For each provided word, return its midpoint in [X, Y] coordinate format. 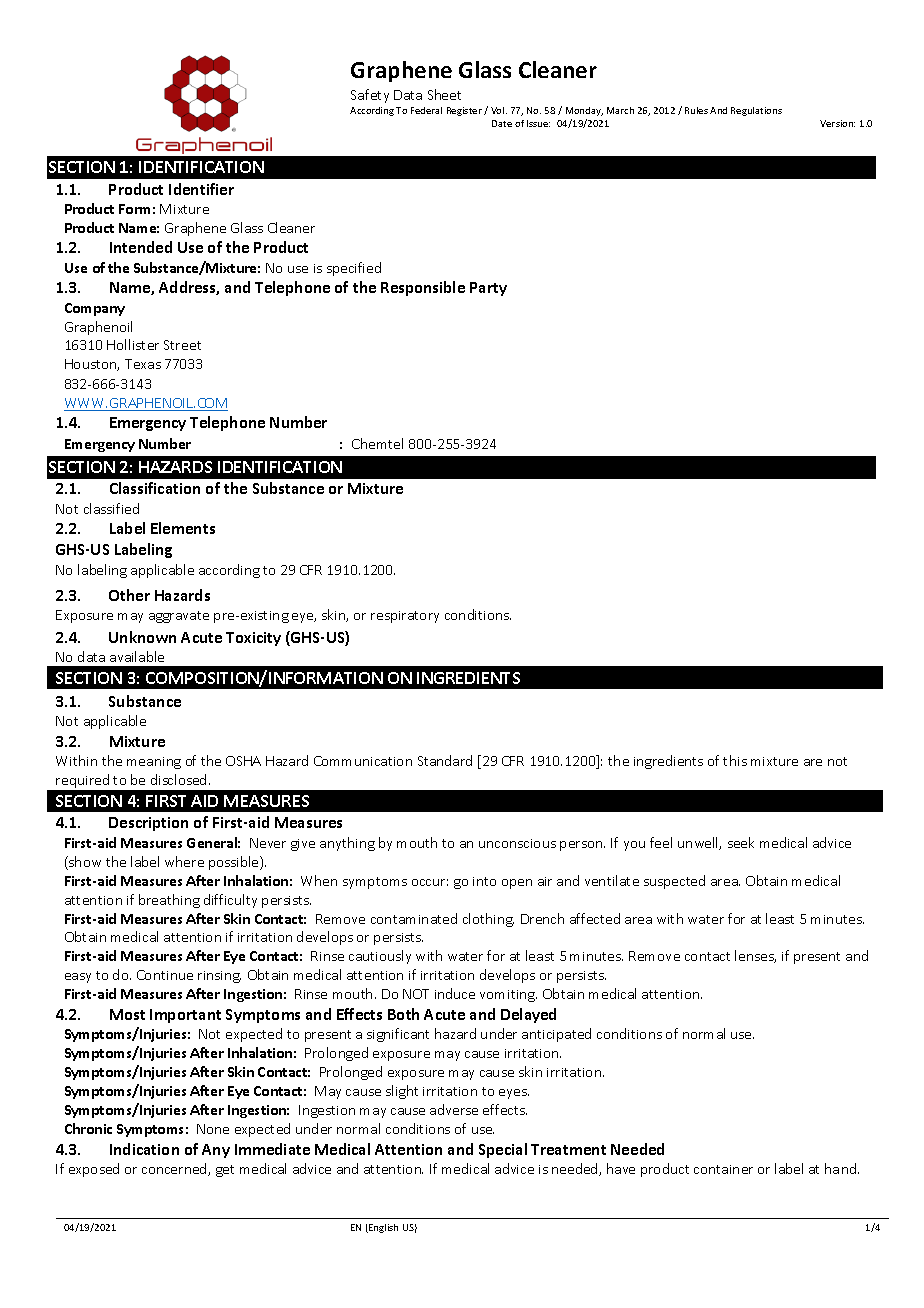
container [723, 1169]
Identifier [201, 189]
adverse [454, 1109]
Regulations [756, 111]
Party [488, 289]
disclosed [180, 779]
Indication [144, 1149]
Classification [155, 488]
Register [464, 111]
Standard [445, 760]
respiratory [405, 617]
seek [741, 842]
